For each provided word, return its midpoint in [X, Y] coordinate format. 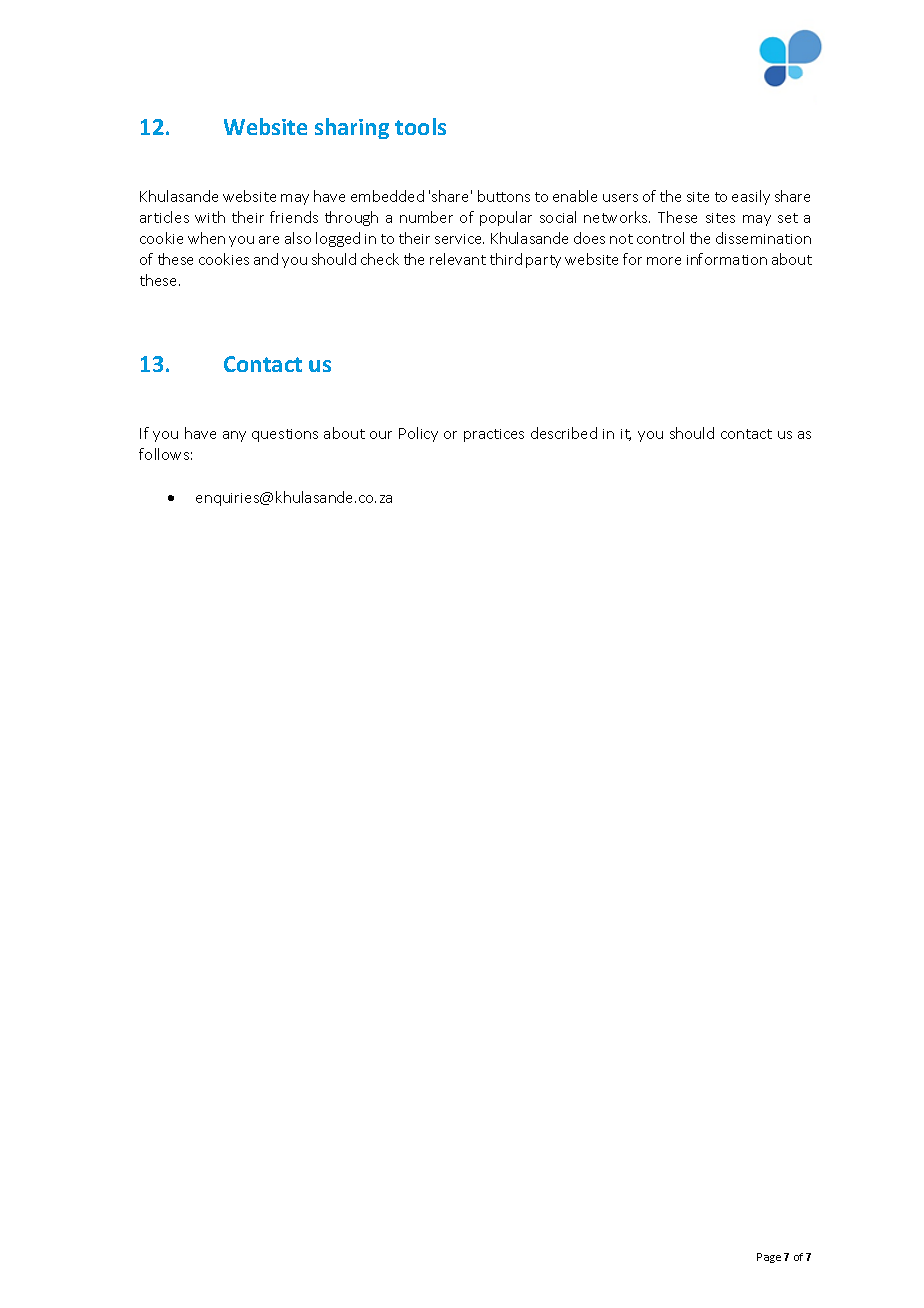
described [564, 433]
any [234, 436]
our [381, 435]
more [664, 261]
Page [769, 1258]
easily [751, 197]
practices [494, 435]
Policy [418, 434]
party [543, 261]
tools [420, 126]
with [210, 217]
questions [285, 435]
